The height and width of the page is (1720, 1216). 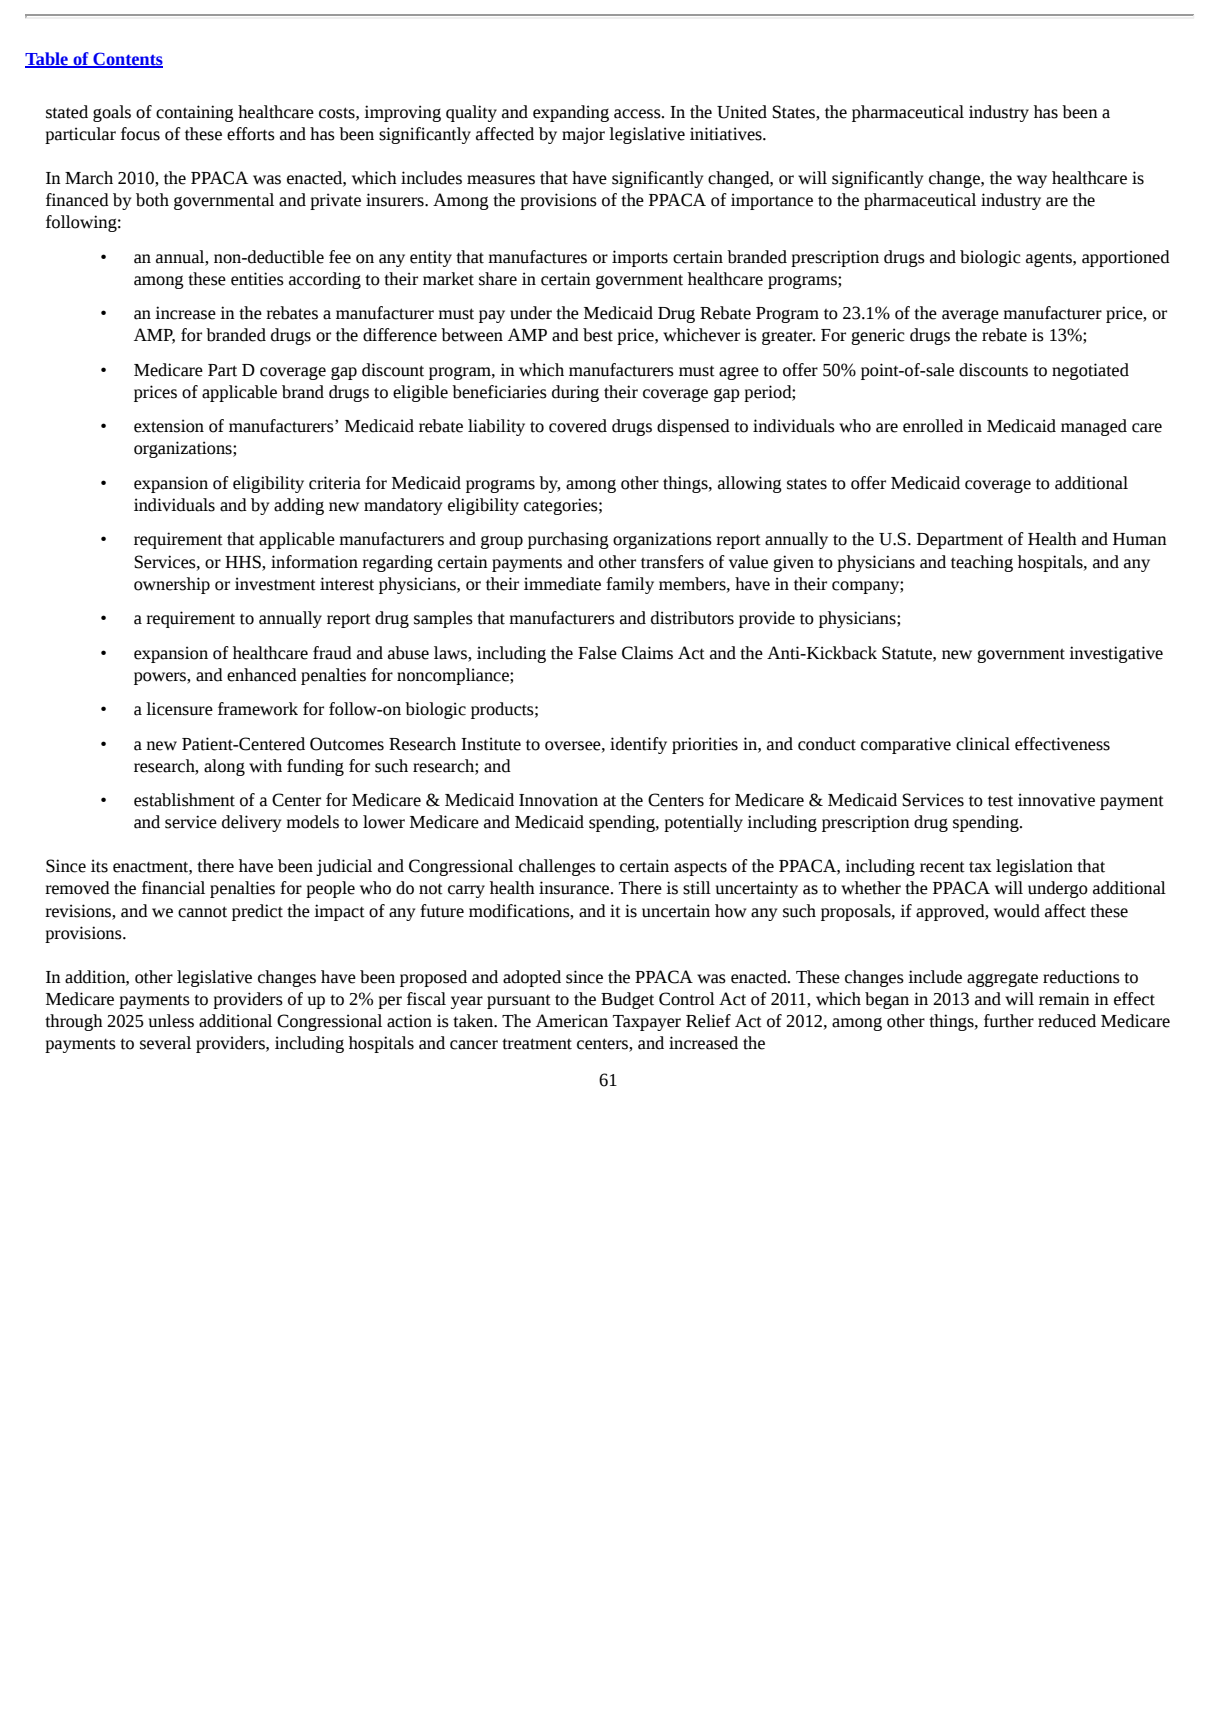 What do you see at coordinates (575, 393) in the page?
I see `during` at bounding box center [575, 393].
